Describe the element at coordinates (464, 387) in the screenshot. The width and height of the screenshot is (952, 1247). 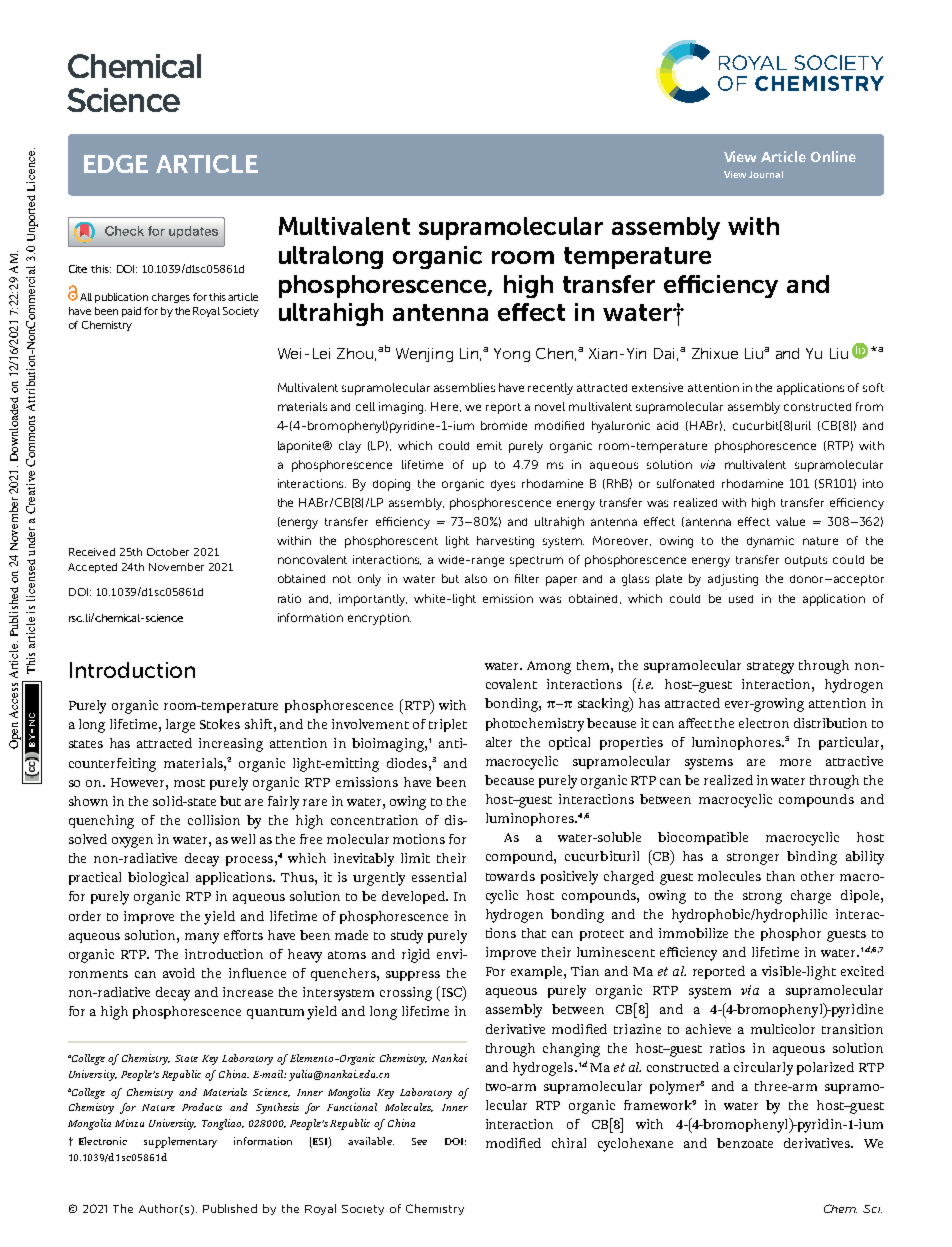
I see `assemblies` at that location.
